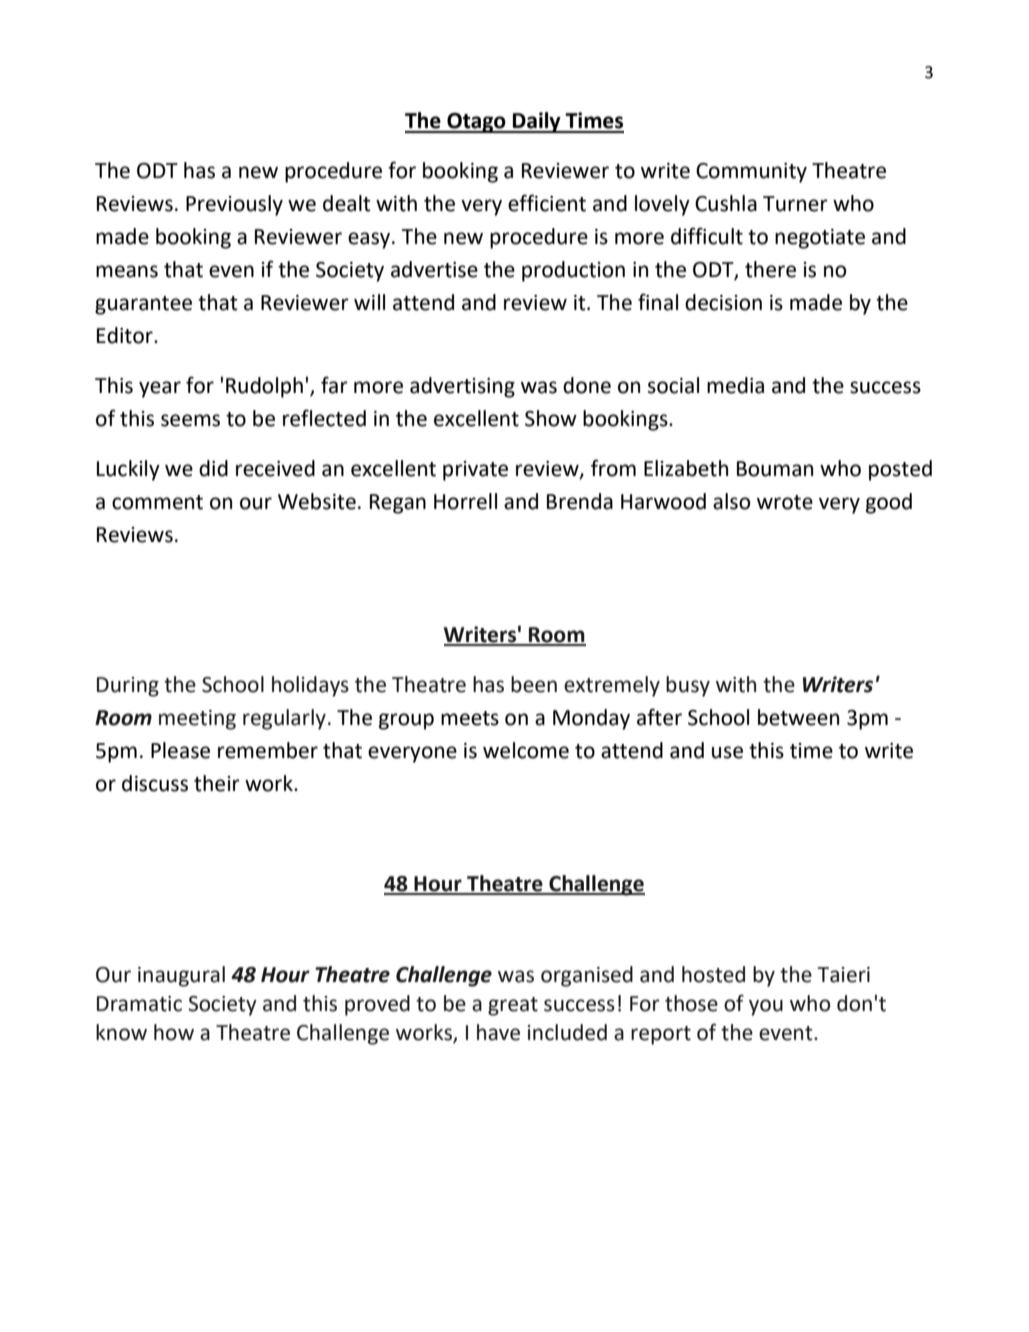  What do you see at coordinates (798, 717) in the screenshot?
I see `between` at bounding box center [798, 717].
